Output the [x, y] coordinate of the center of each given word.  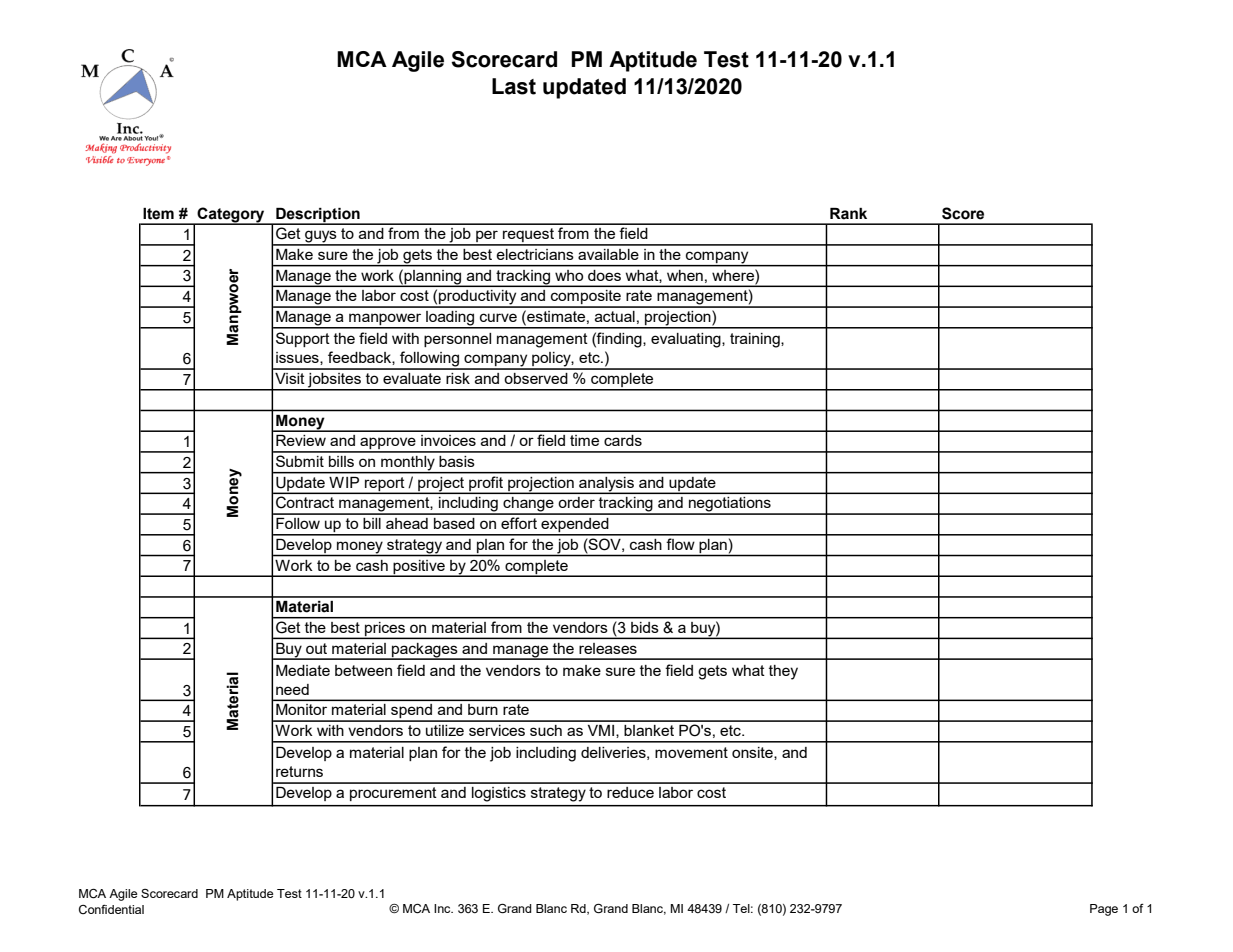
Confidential [111, 910]
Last [514, 86]
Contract [305, 502]
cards [623, 440]
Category [231, 216]
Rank [848, 214]
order [577, 502]
